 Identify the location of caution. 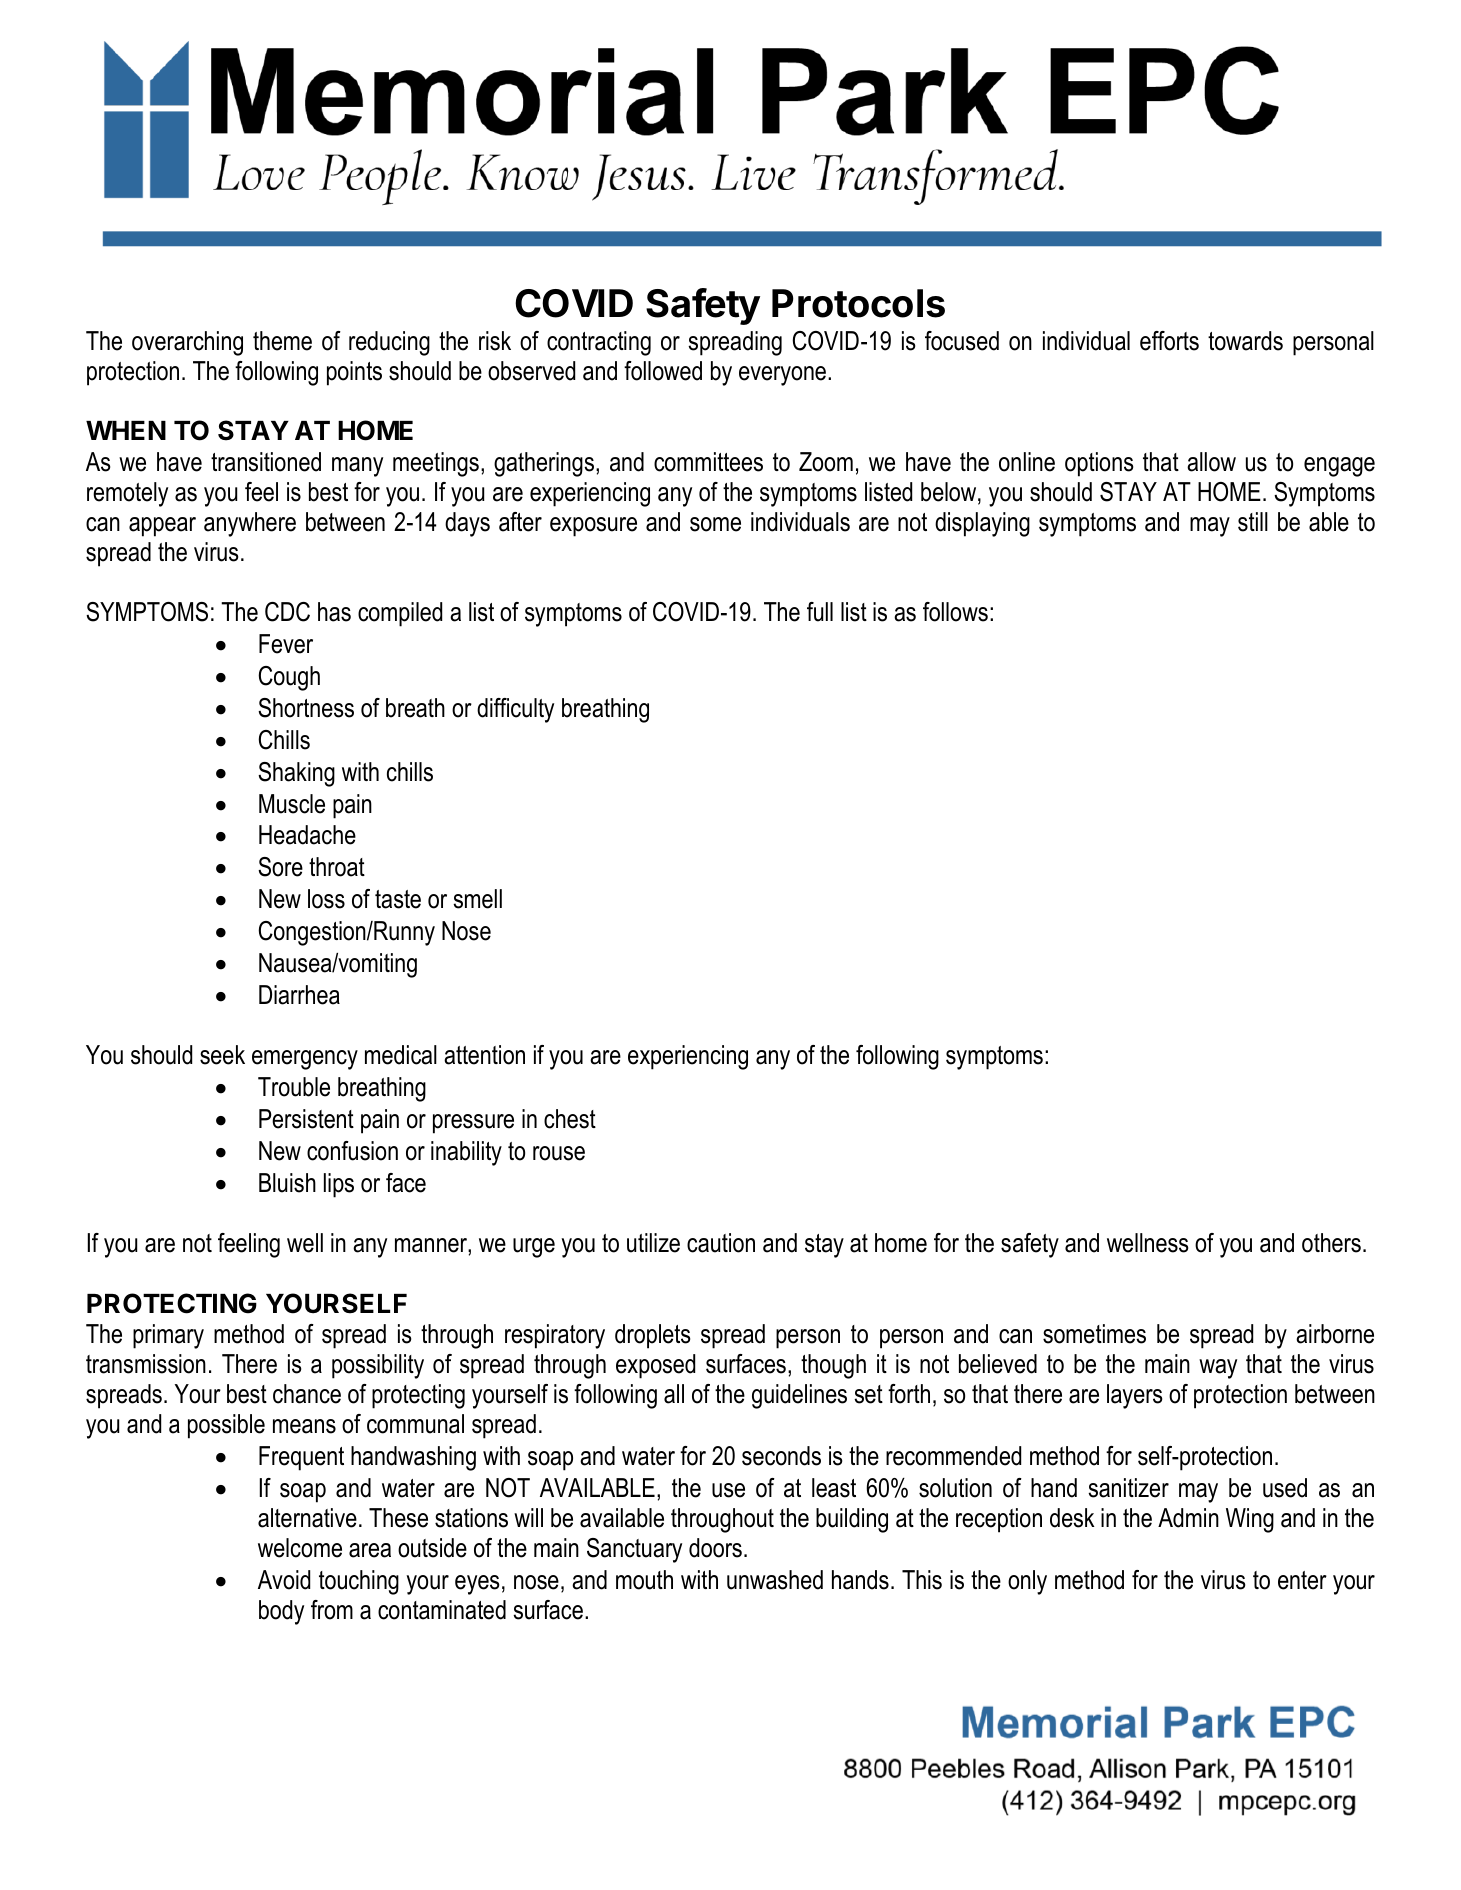
(721, 1243).
